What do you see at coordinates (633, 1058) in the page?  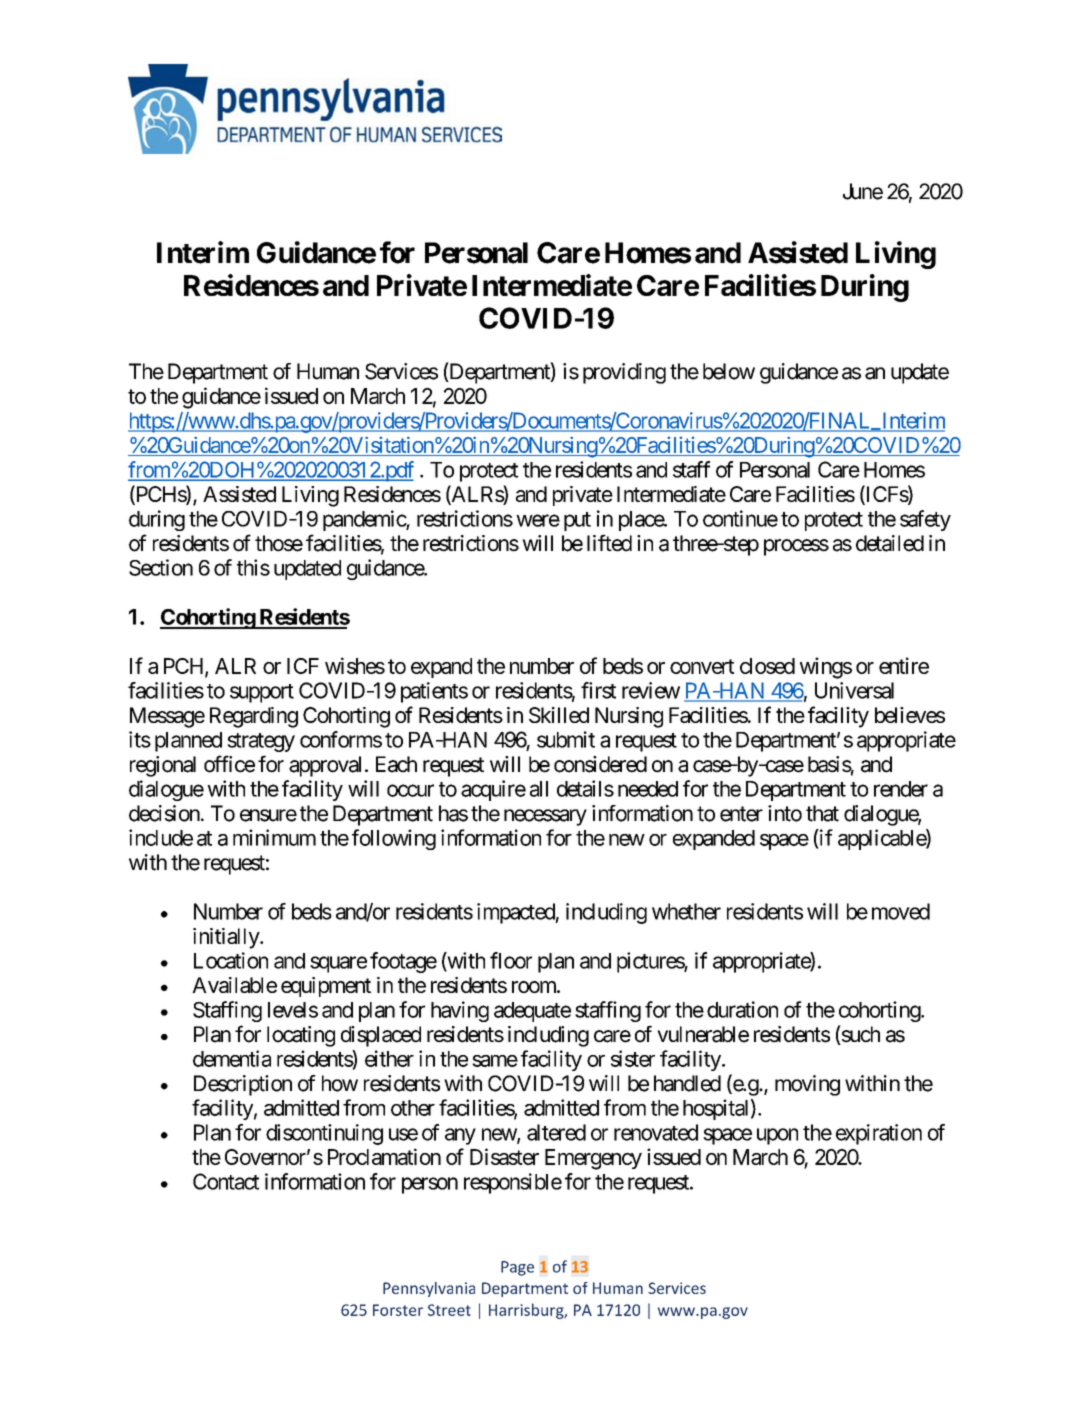 I see `sister` at bounding box center [633, 1058].
